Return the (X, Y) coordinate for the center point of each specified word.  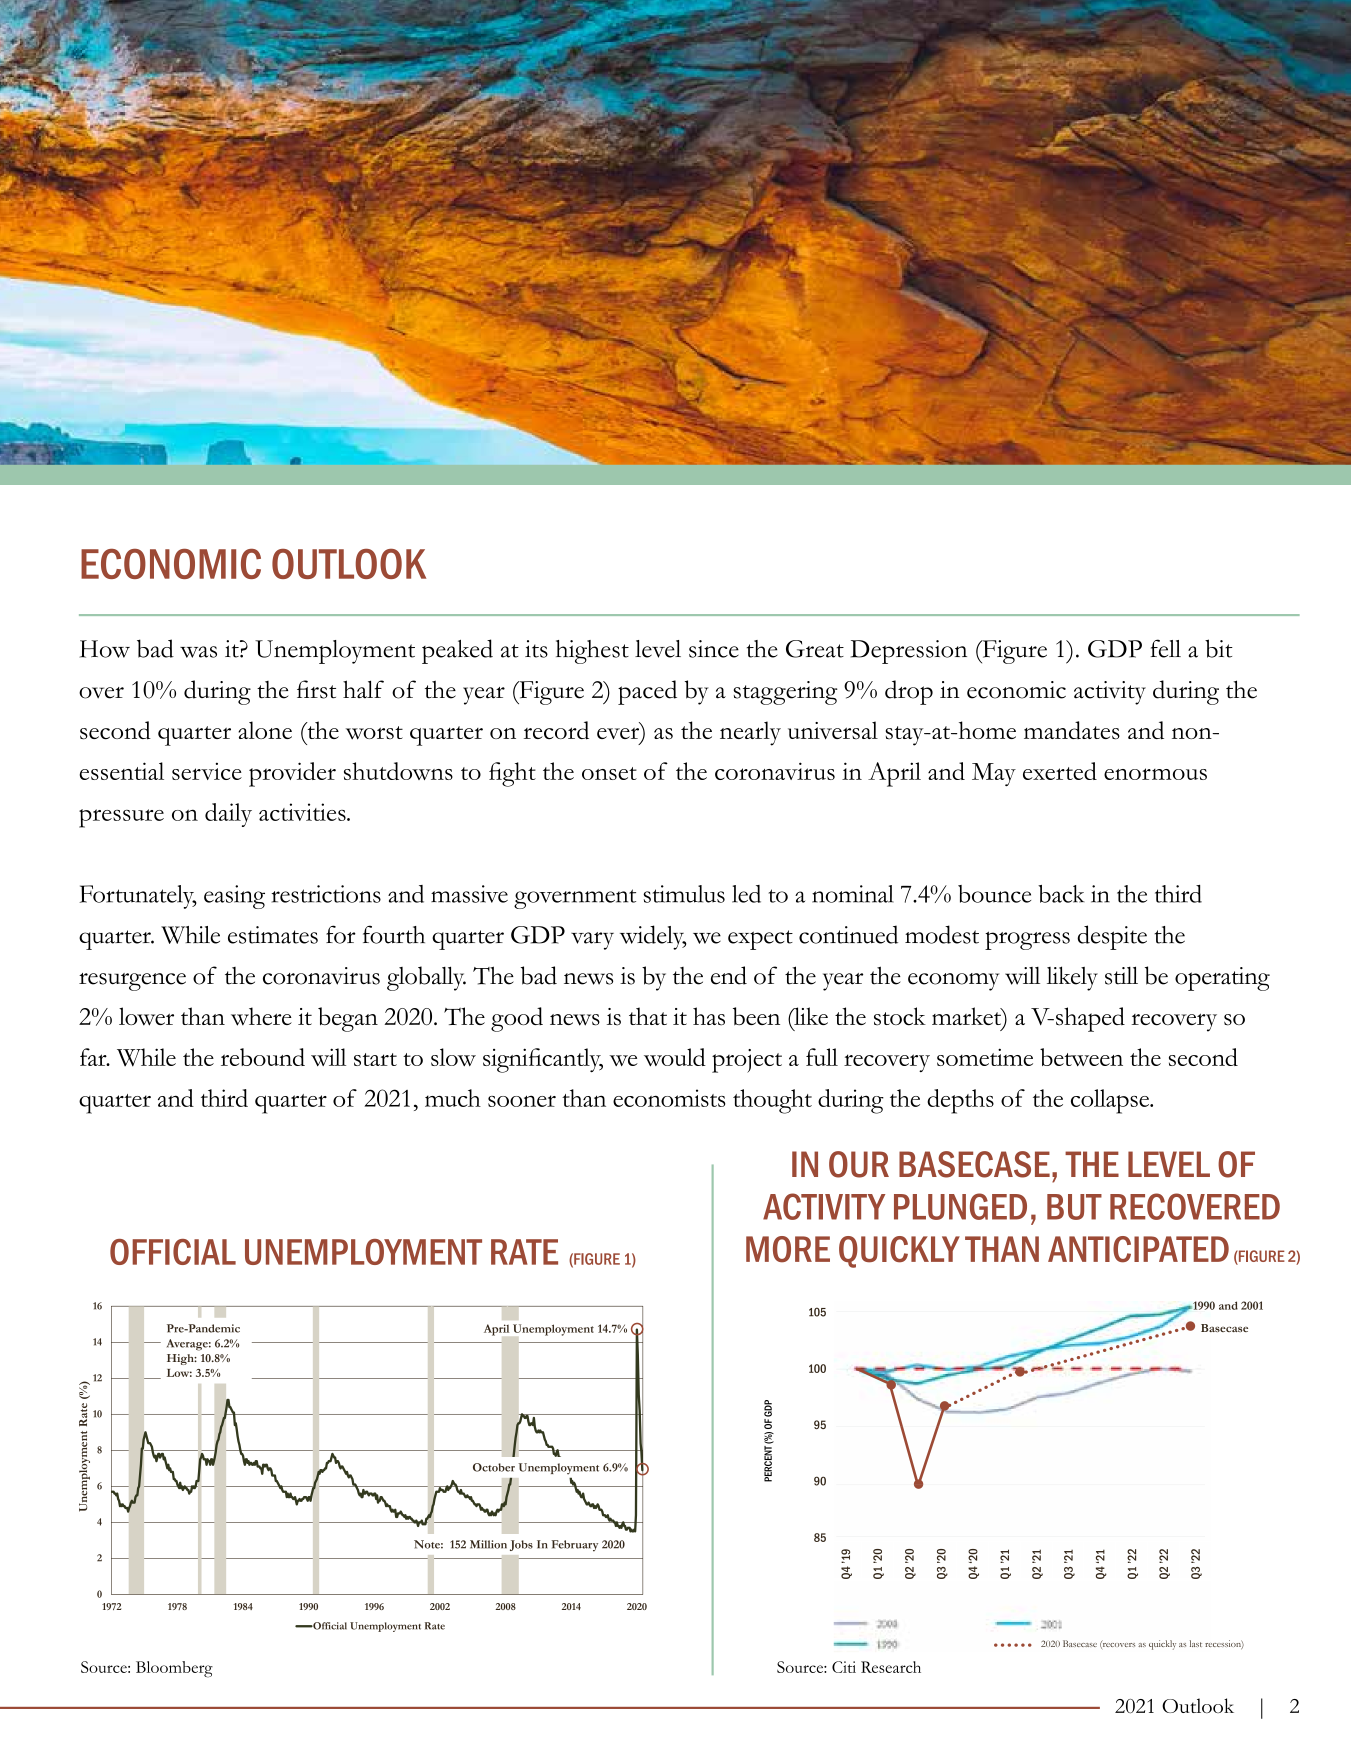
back (1061, 894)
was (198, 652)
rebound (263, 1057)
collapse (1111, 1101)
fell (1166, 648)
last (1196, 1643)
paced (647, 692)
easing (234, 897)
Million (488, 1544)
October (494, 1467)
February (575, 1546)
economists (669, 1098)
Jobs (521, 1545)
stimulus (684, 894)
